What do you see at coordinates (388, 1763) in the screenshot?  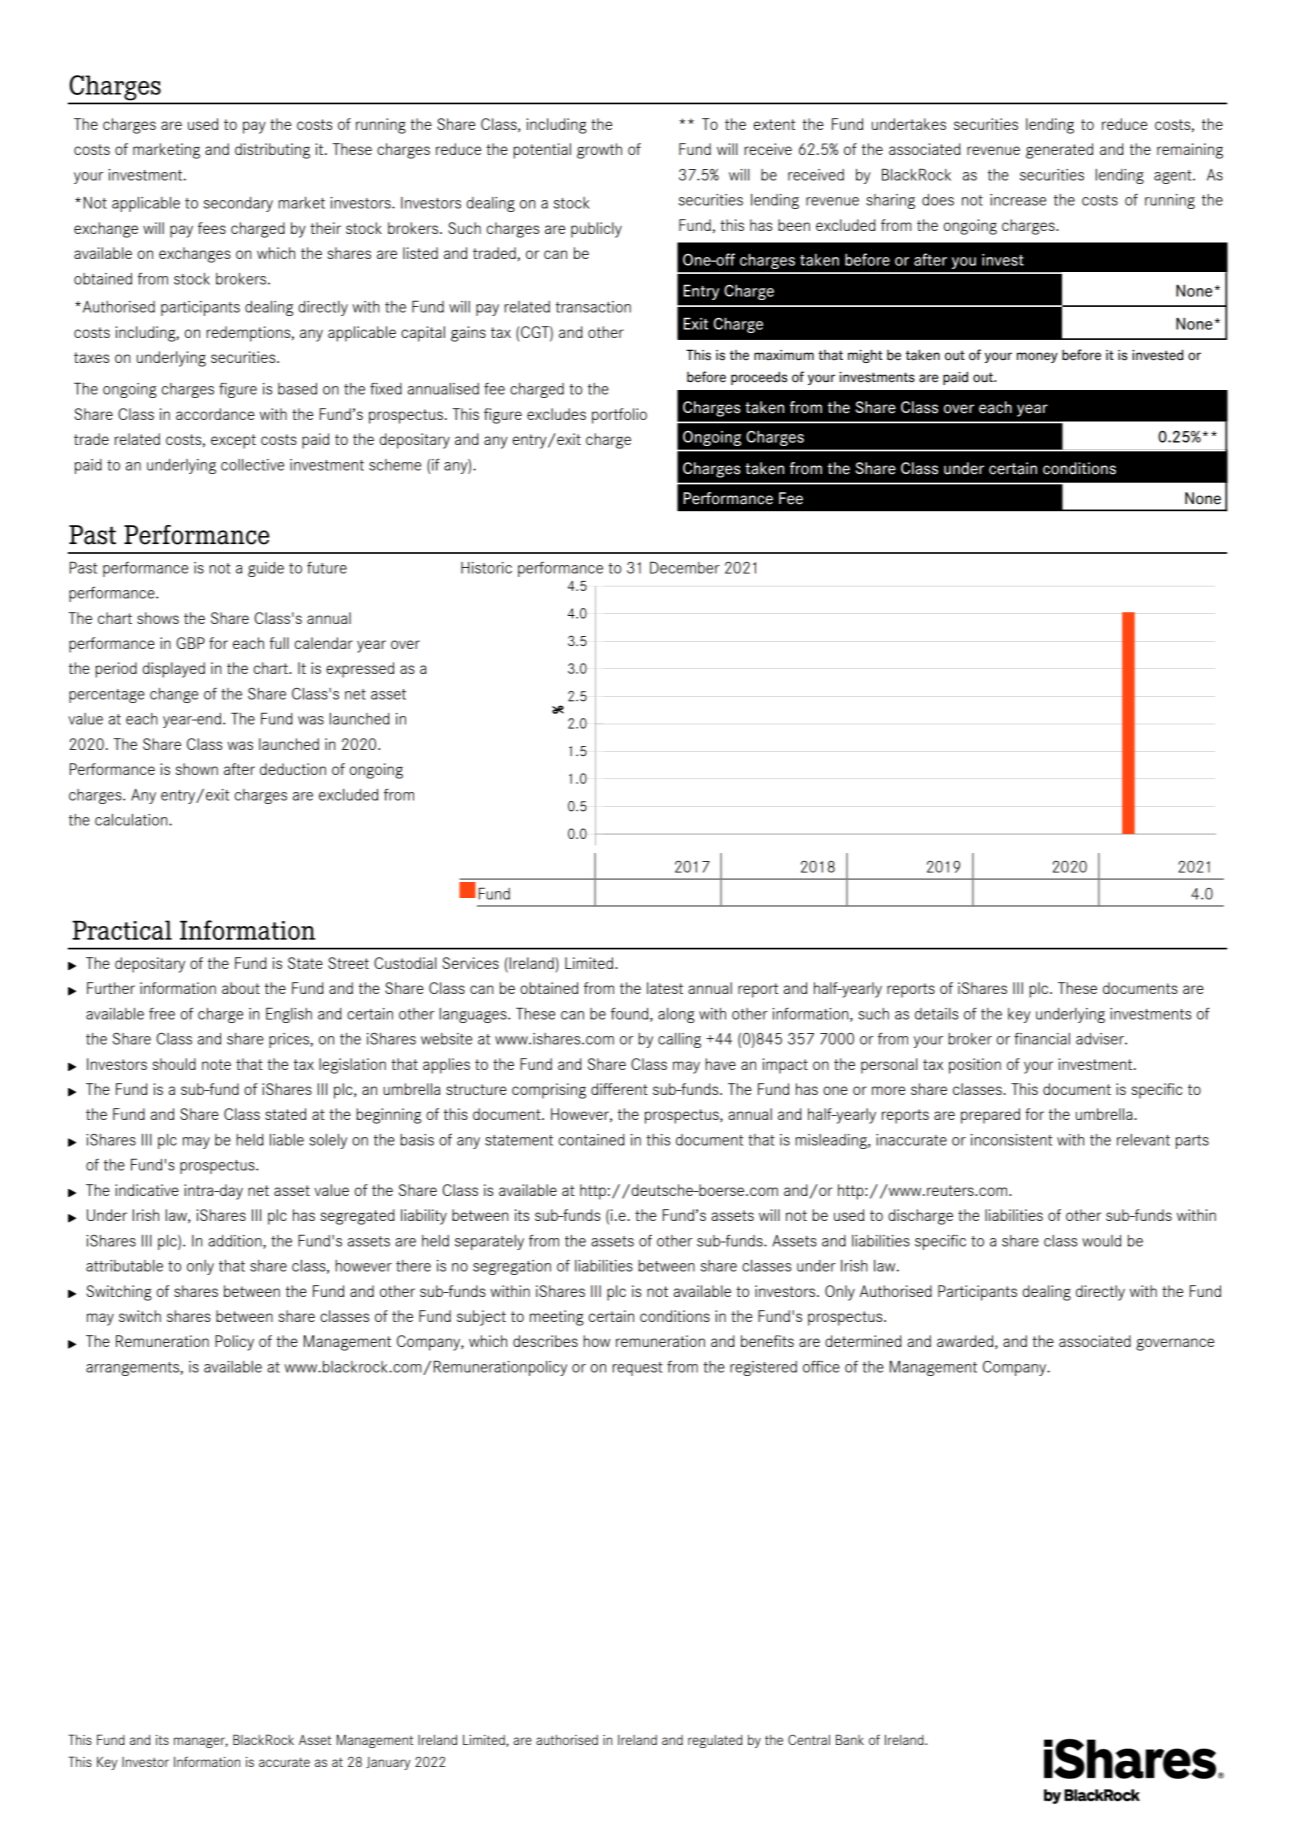 I see `January` at bounding box center [388, 1763].
